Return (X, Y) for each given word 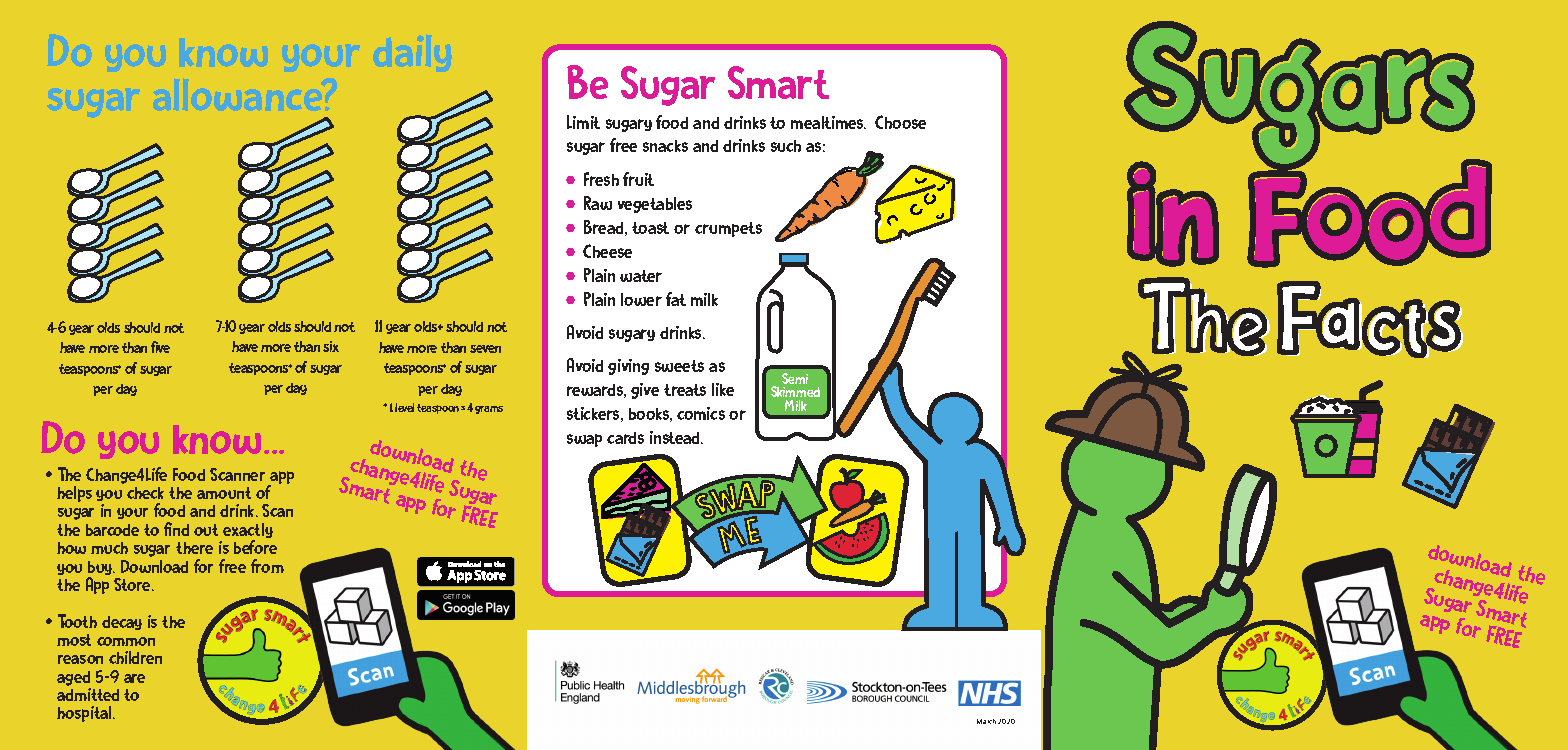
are (134, 678)
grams (489, 410)
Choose (900, 122)
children (135, 657)
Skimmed (795, 393)
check (145, 493)
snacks (665, 146)
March (986, 721)
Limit (583, 122)
